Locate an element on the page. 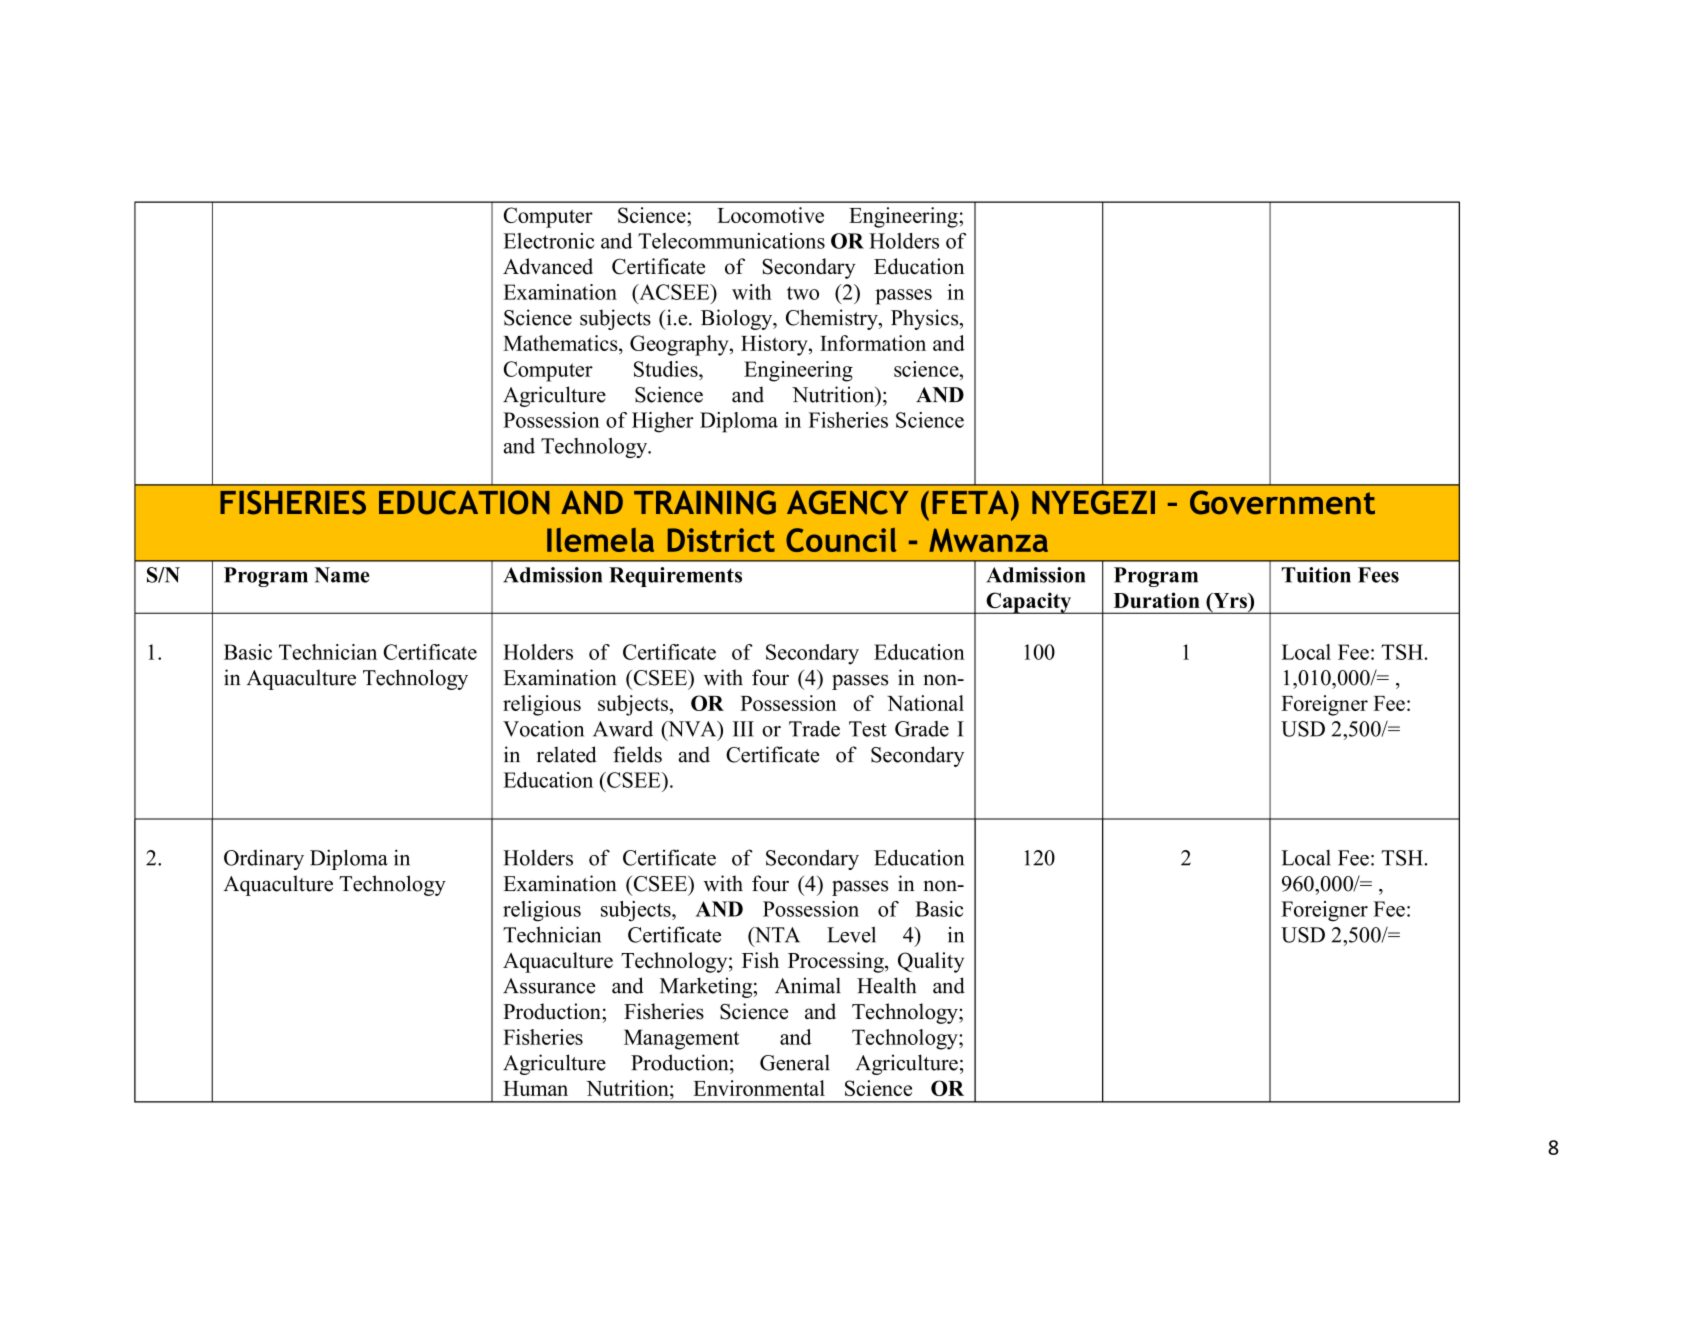  Name is located at coordinates (342, 575).
